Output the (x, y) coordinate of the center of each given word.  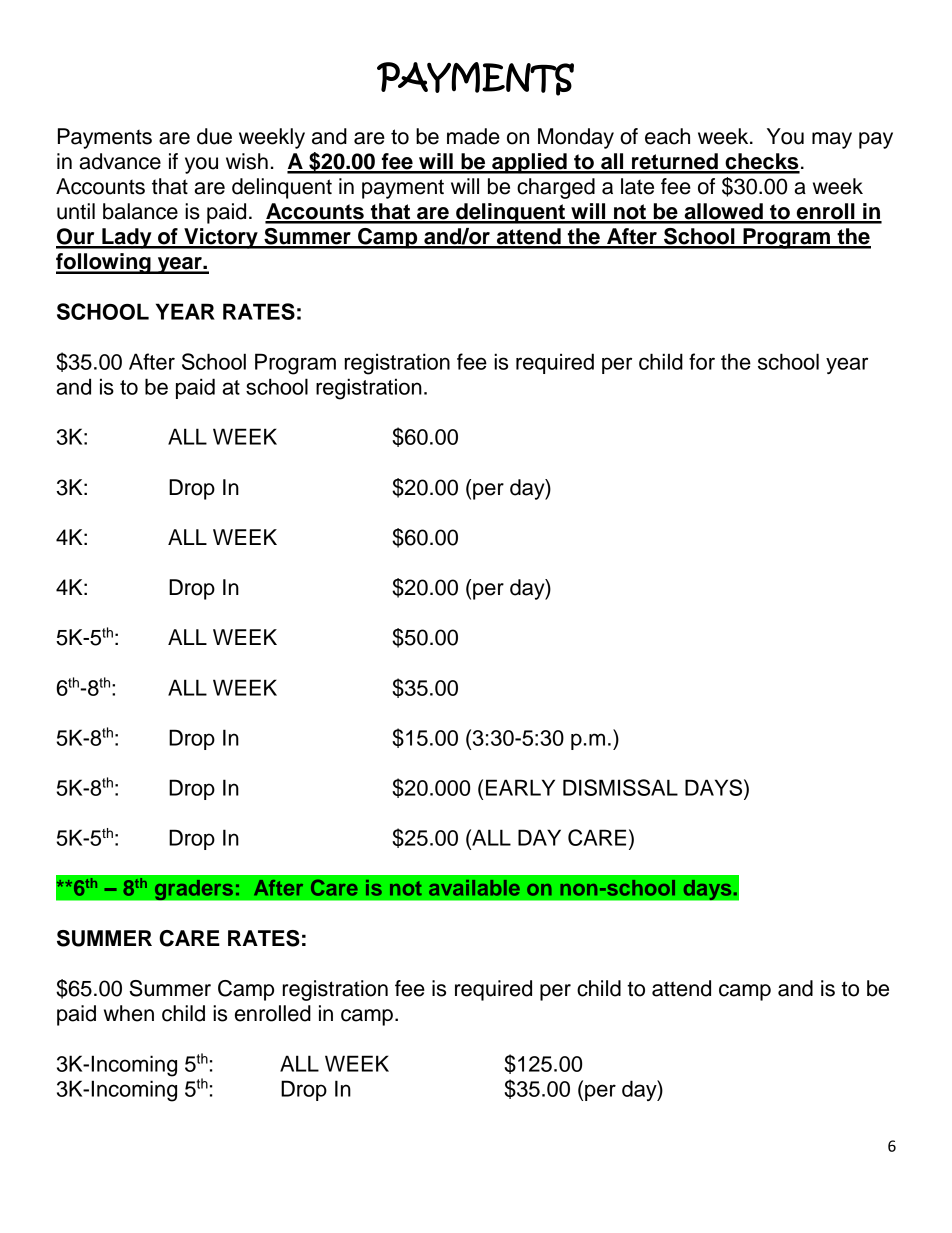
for (702, 361)
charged (556, 188)
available (474, 888)
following (104, 263)
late (637, 186)
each (667, 136)
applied (529, 163)
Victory (221, 238)
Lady (127, 238)
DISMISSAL (620, 787)
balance (140, 211)
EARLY (520, 787)
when (129, 1013)
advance (120, 161)
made (473, 136)
